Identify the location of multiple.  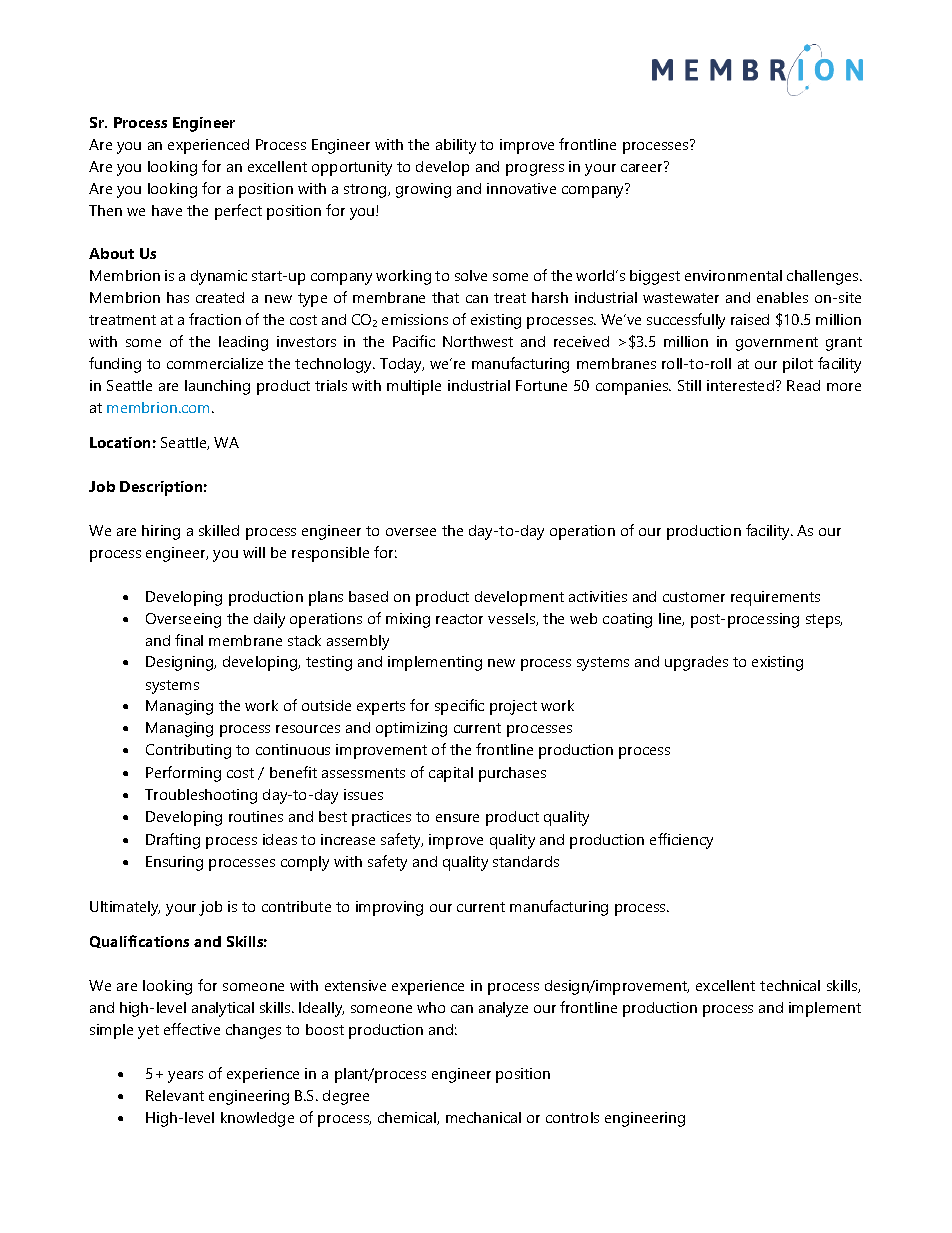
(414, 387).
